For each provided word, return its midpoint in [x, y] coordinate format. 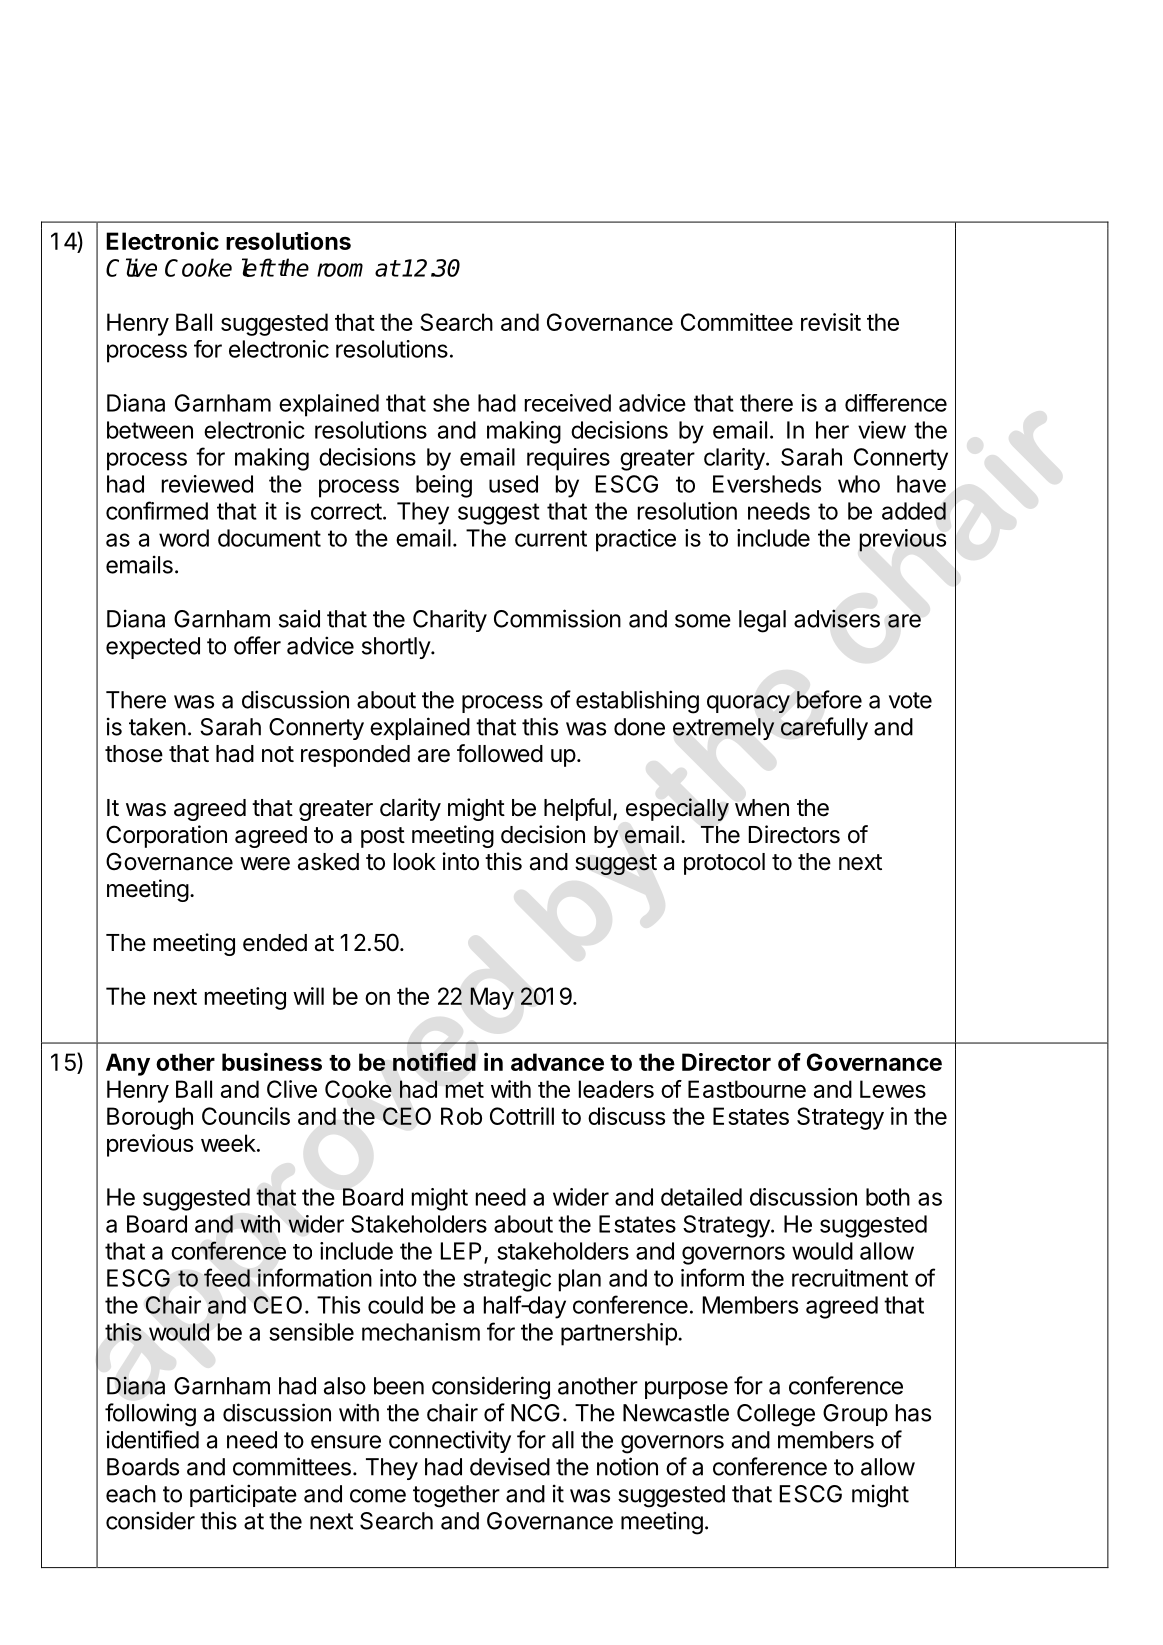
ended [275, 943]
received [568, 403]
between [150, 430]
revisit [831, 322]
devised [510, 1466]
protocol [724, 864]
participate [243, 1495]
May [492, 998]
